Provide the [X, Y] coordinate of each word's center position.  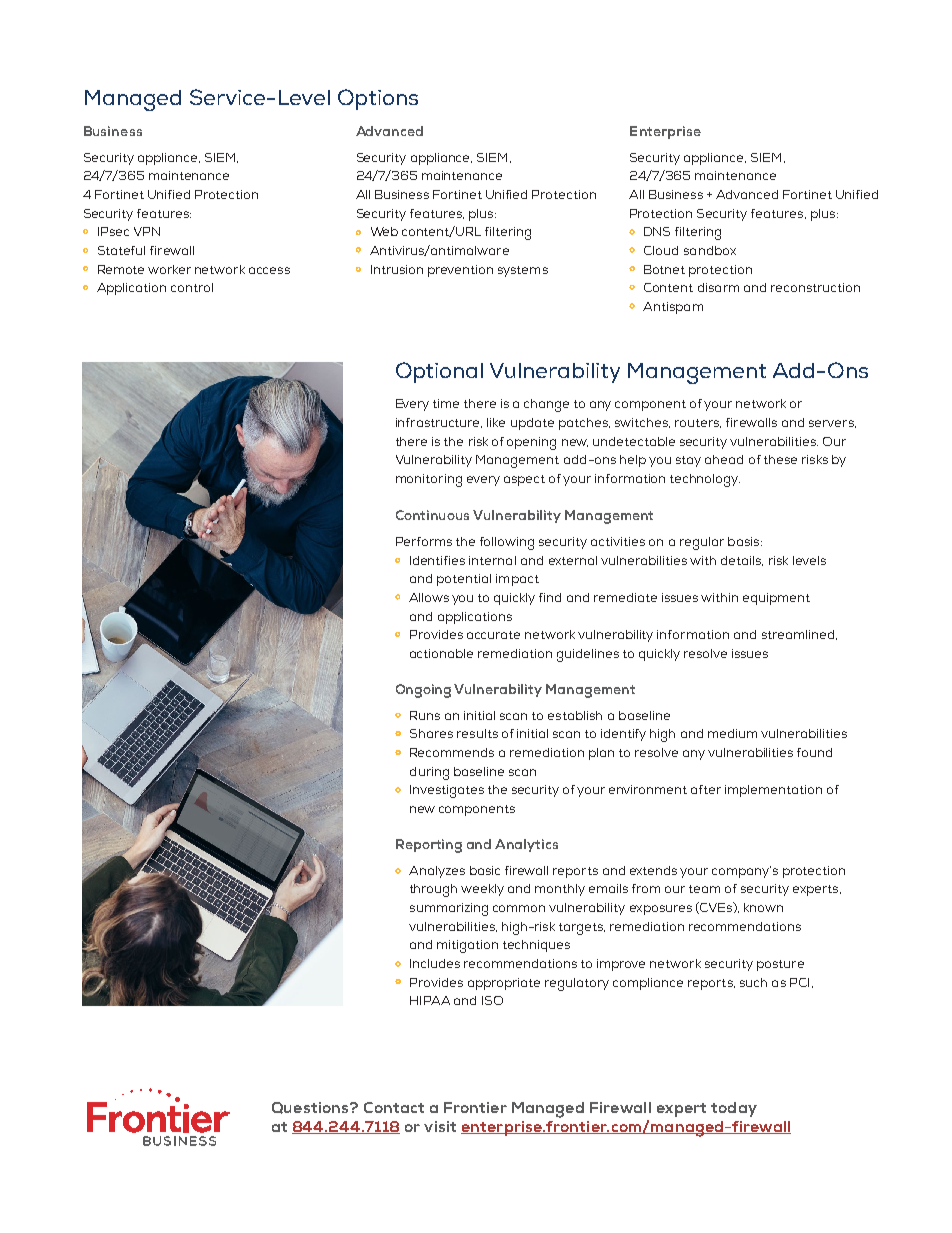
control [192, 287]
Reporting [429, 846]
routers [698, 423]
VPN [147, 231]
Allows [429, 597]
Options [378, 99]
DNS [657, 231]
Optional [439, 372]
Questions [311, 1108]
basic [485, 870]
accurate [493, 635]
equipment [776, 599]
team [704, 889]
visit [440, 1126]
